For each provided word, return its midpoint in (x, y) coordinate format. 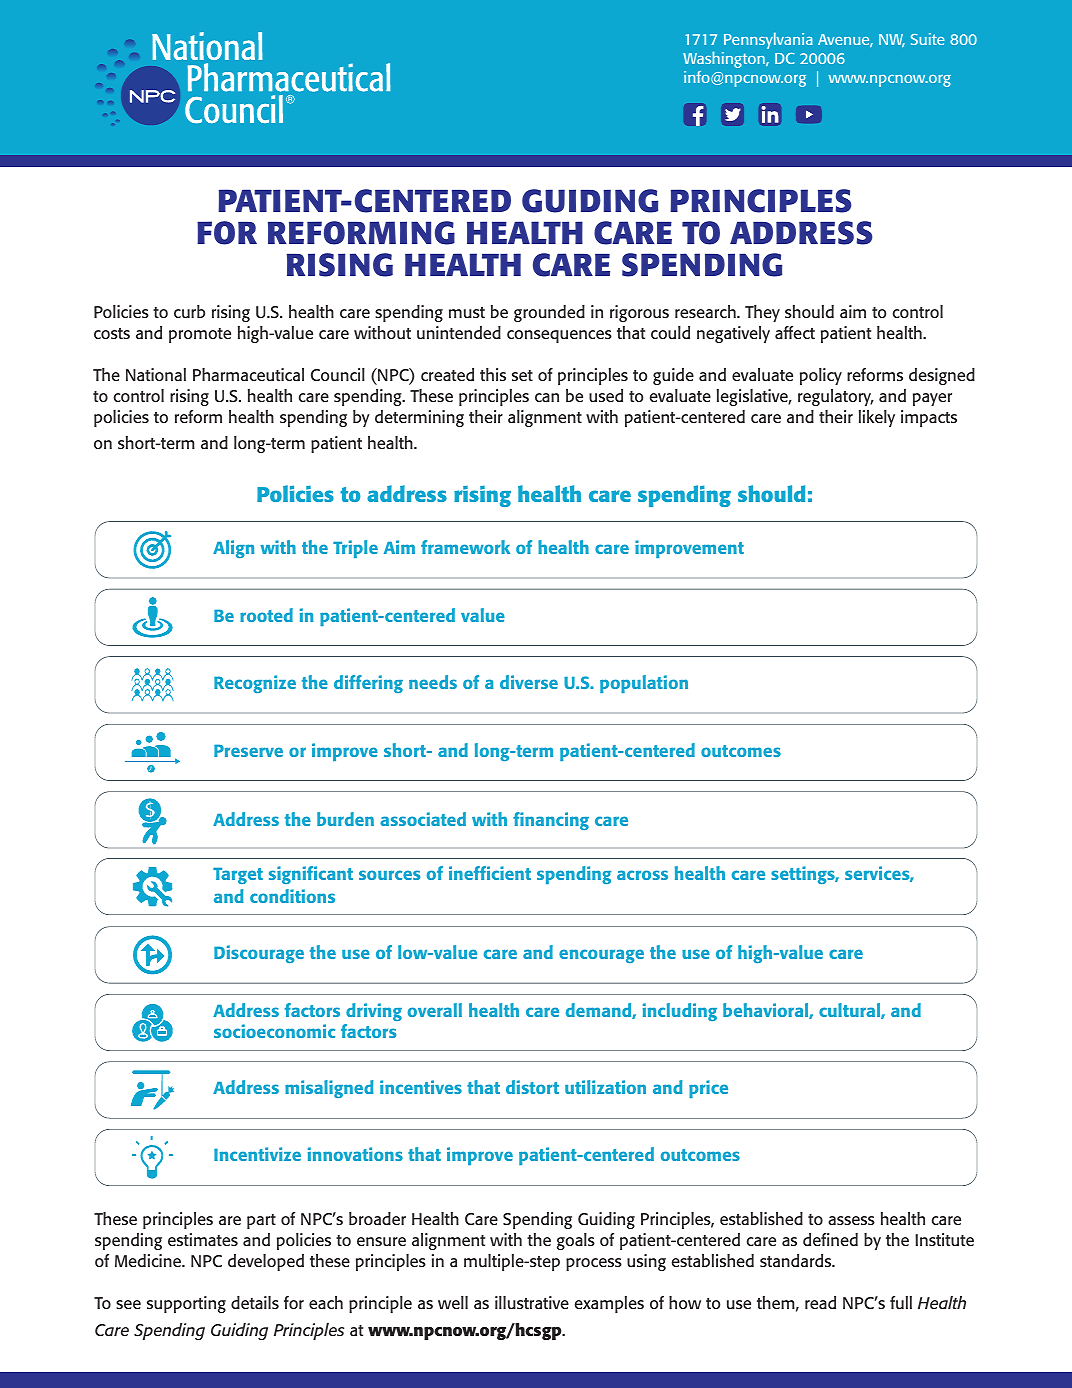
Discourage (259, 954)
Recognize (255, 684)
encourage (601, 956)
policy (821, 376)
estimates (203, 1239)
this (493, 374)
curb (189, 311)
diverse (529, 682)
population (644, 684)
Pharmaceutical (248, 374)
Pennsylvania (768, 41)
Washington (725, 59)
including (680, 1012)
